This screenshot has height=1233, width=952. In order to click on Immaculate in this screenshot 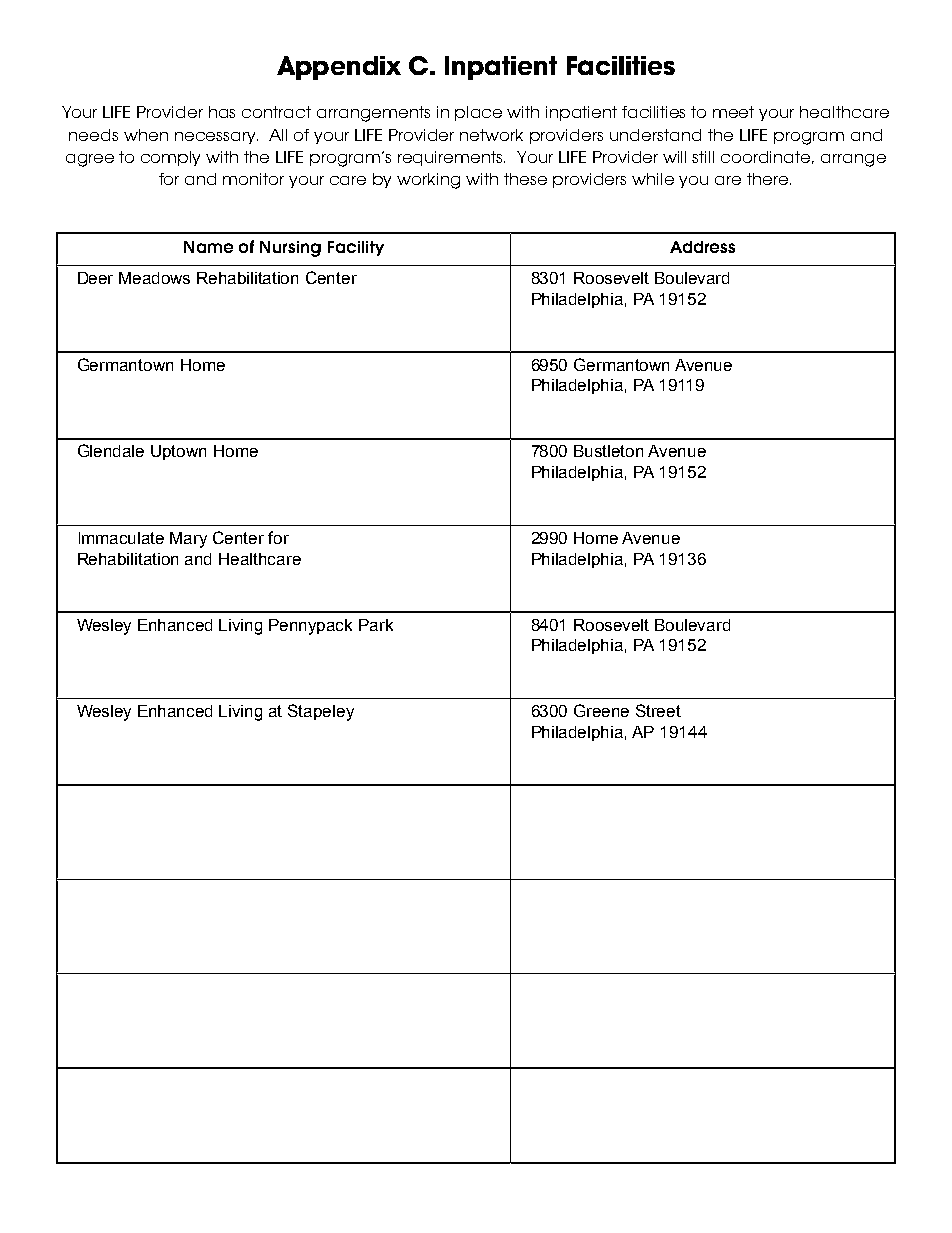, I will do `click(121, 538)`.
